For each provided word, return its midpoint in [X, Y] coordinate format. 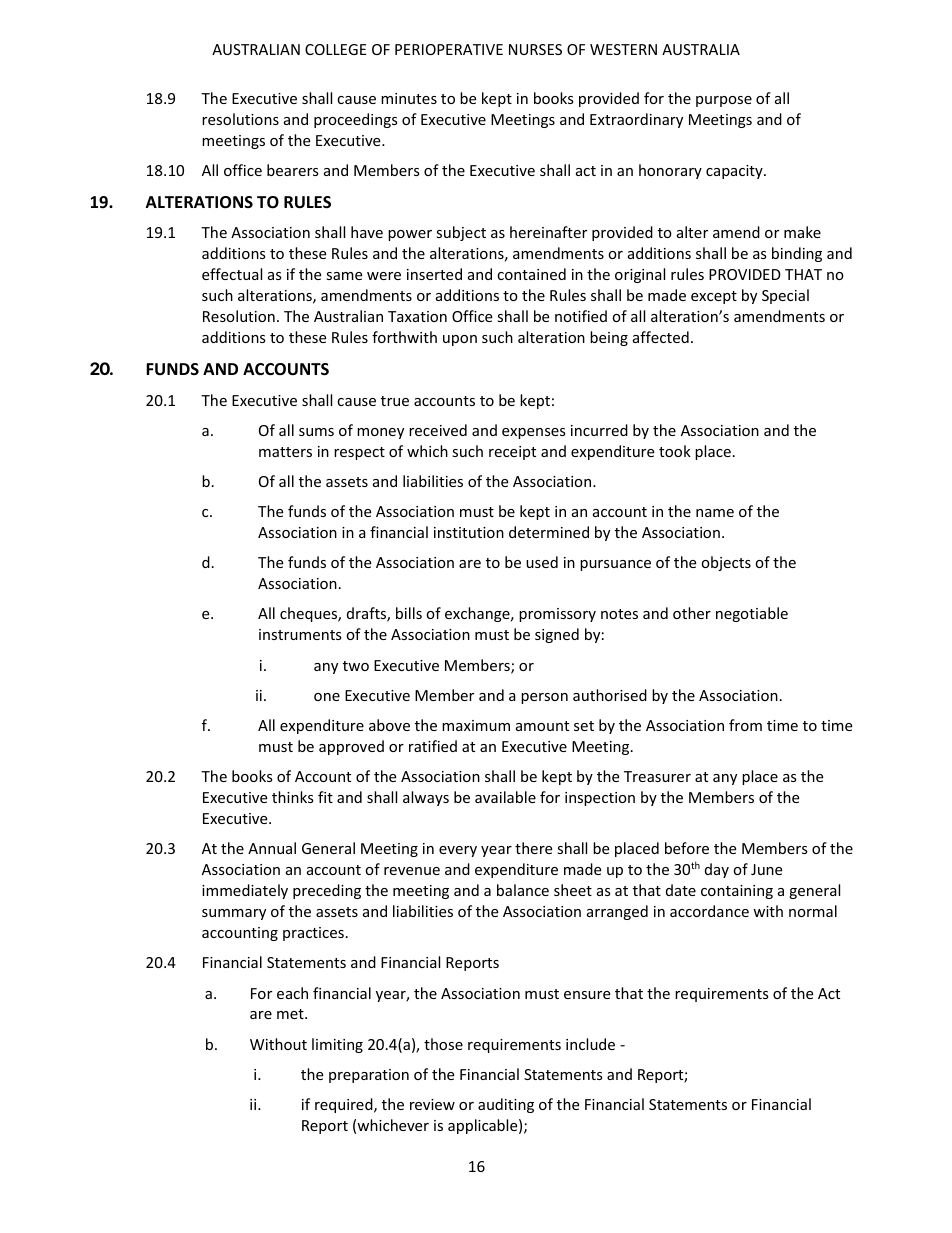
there [533, 848]
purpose [724, 101]
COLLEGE [336, 49]
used [542, 562]
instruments [300, 634]
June [766, 869]
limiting [337, 1045]
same [344, 276]
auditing [506, 1105]
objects [726, 563]
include [590, 1044]
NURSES [535, 49]
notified [581, 316]
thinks [293, 797]
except [714, 297]
